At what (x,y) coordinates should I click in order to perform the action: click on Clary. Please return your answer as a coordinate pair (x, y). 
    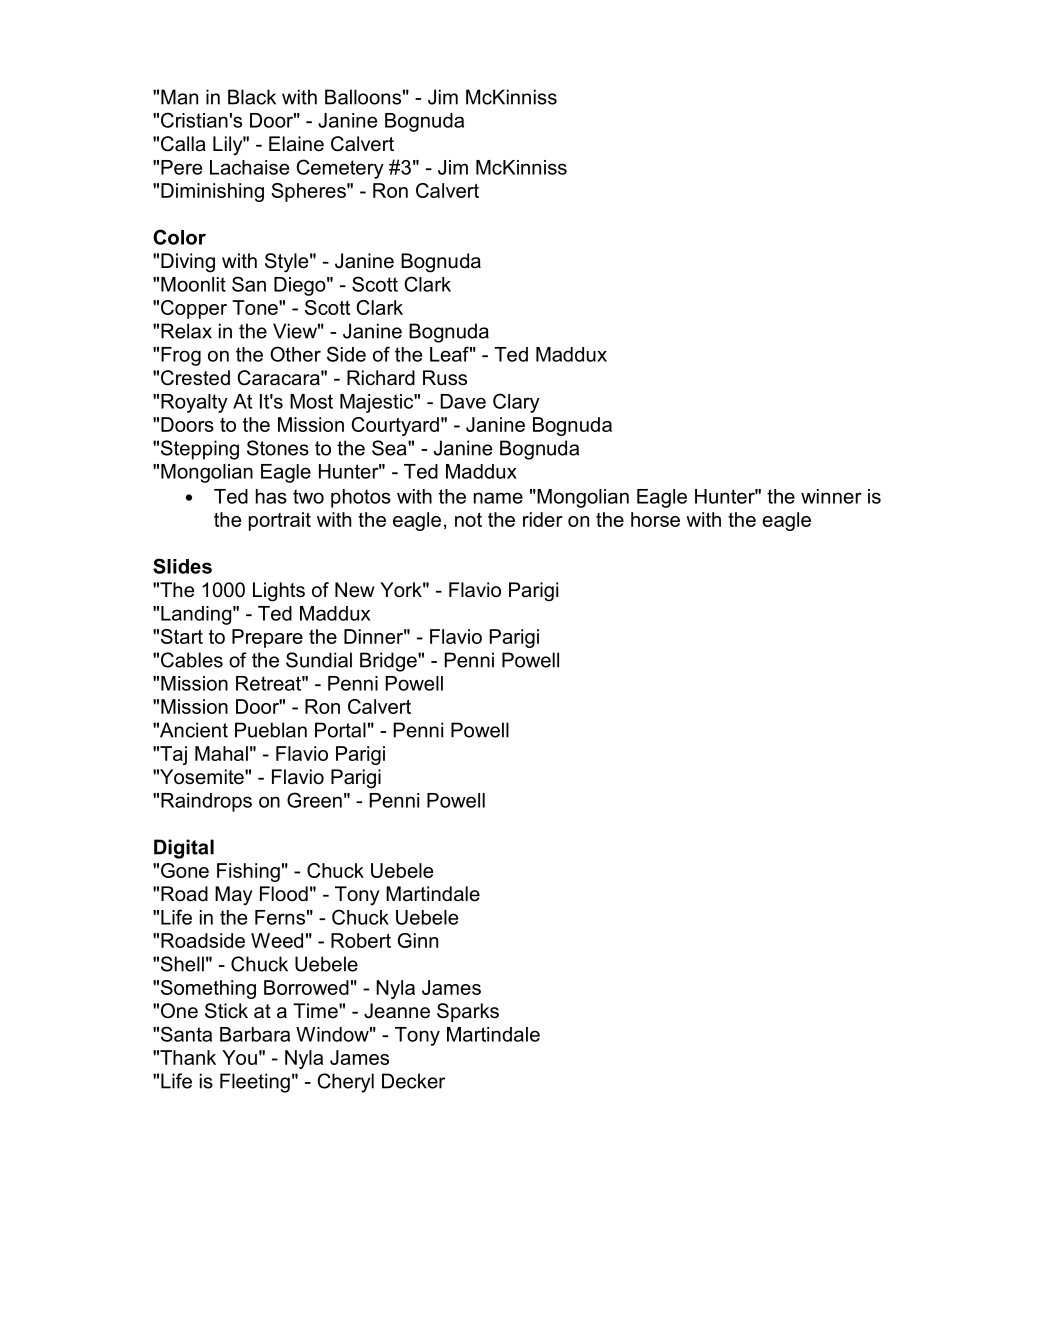
    Looking at the image, I should click on (516, 403).
